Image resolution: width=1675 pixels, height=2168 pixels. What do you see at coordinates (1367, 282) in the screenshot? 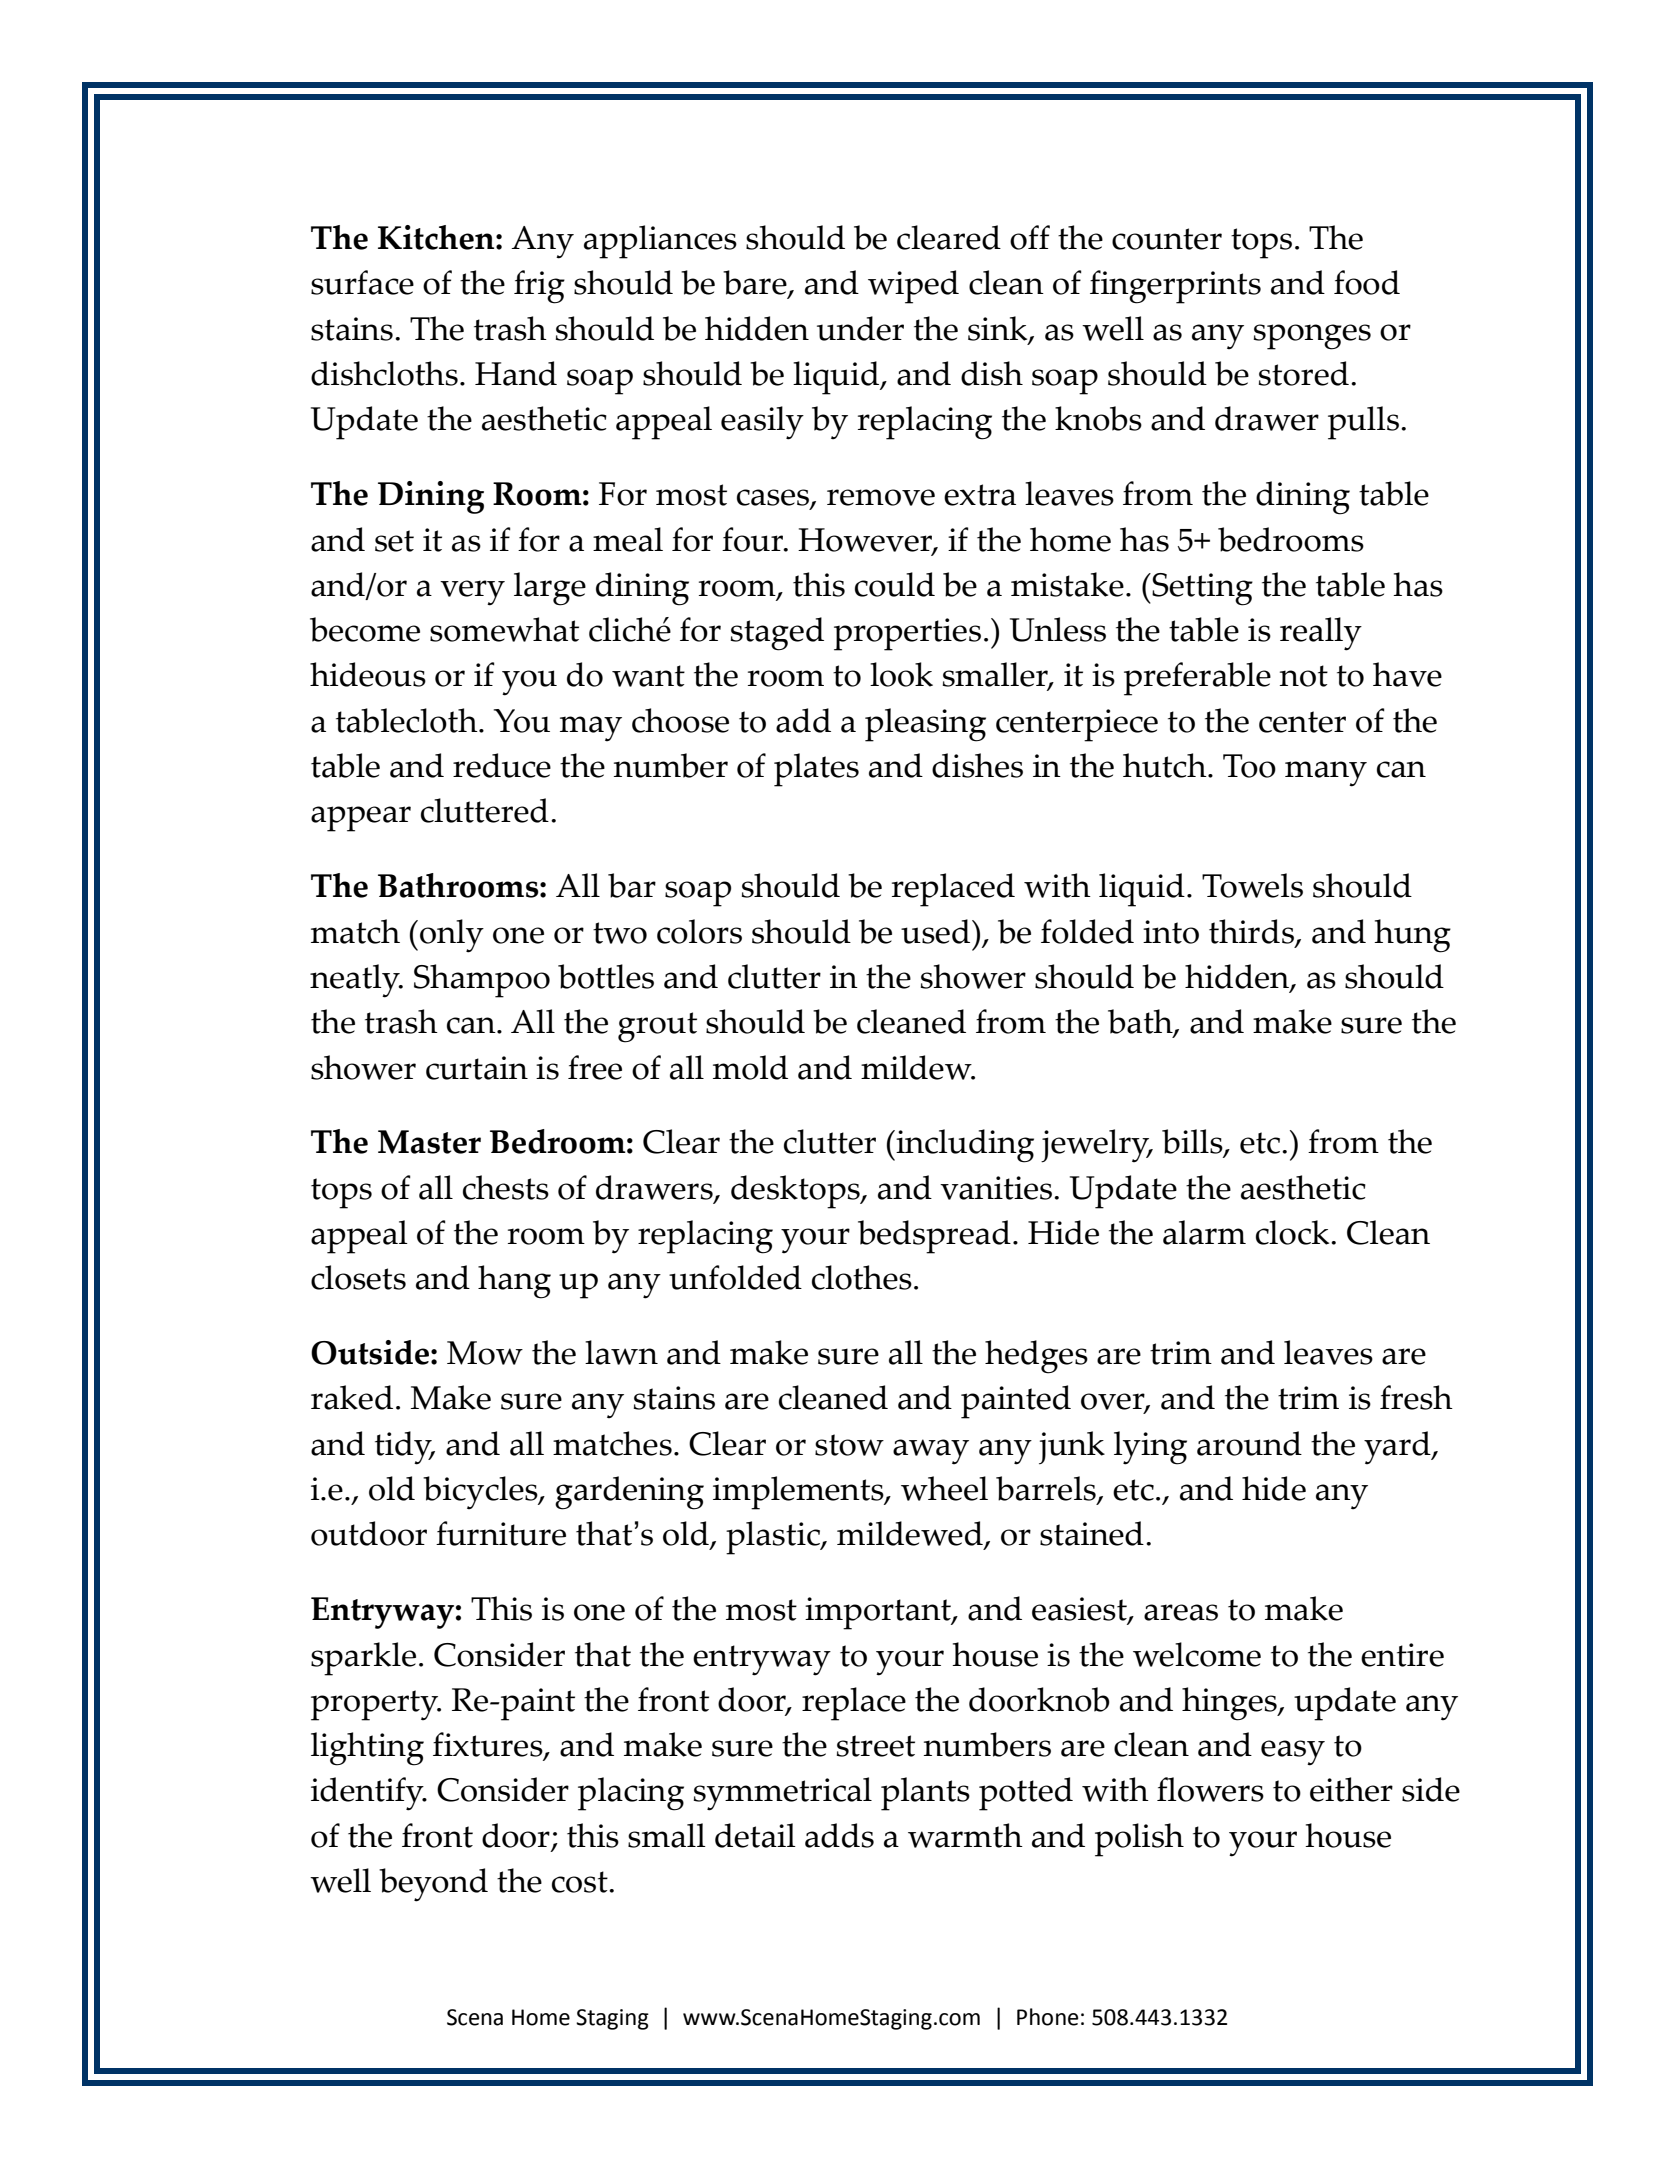
I see `food` at bounding box center [1367, 282].
